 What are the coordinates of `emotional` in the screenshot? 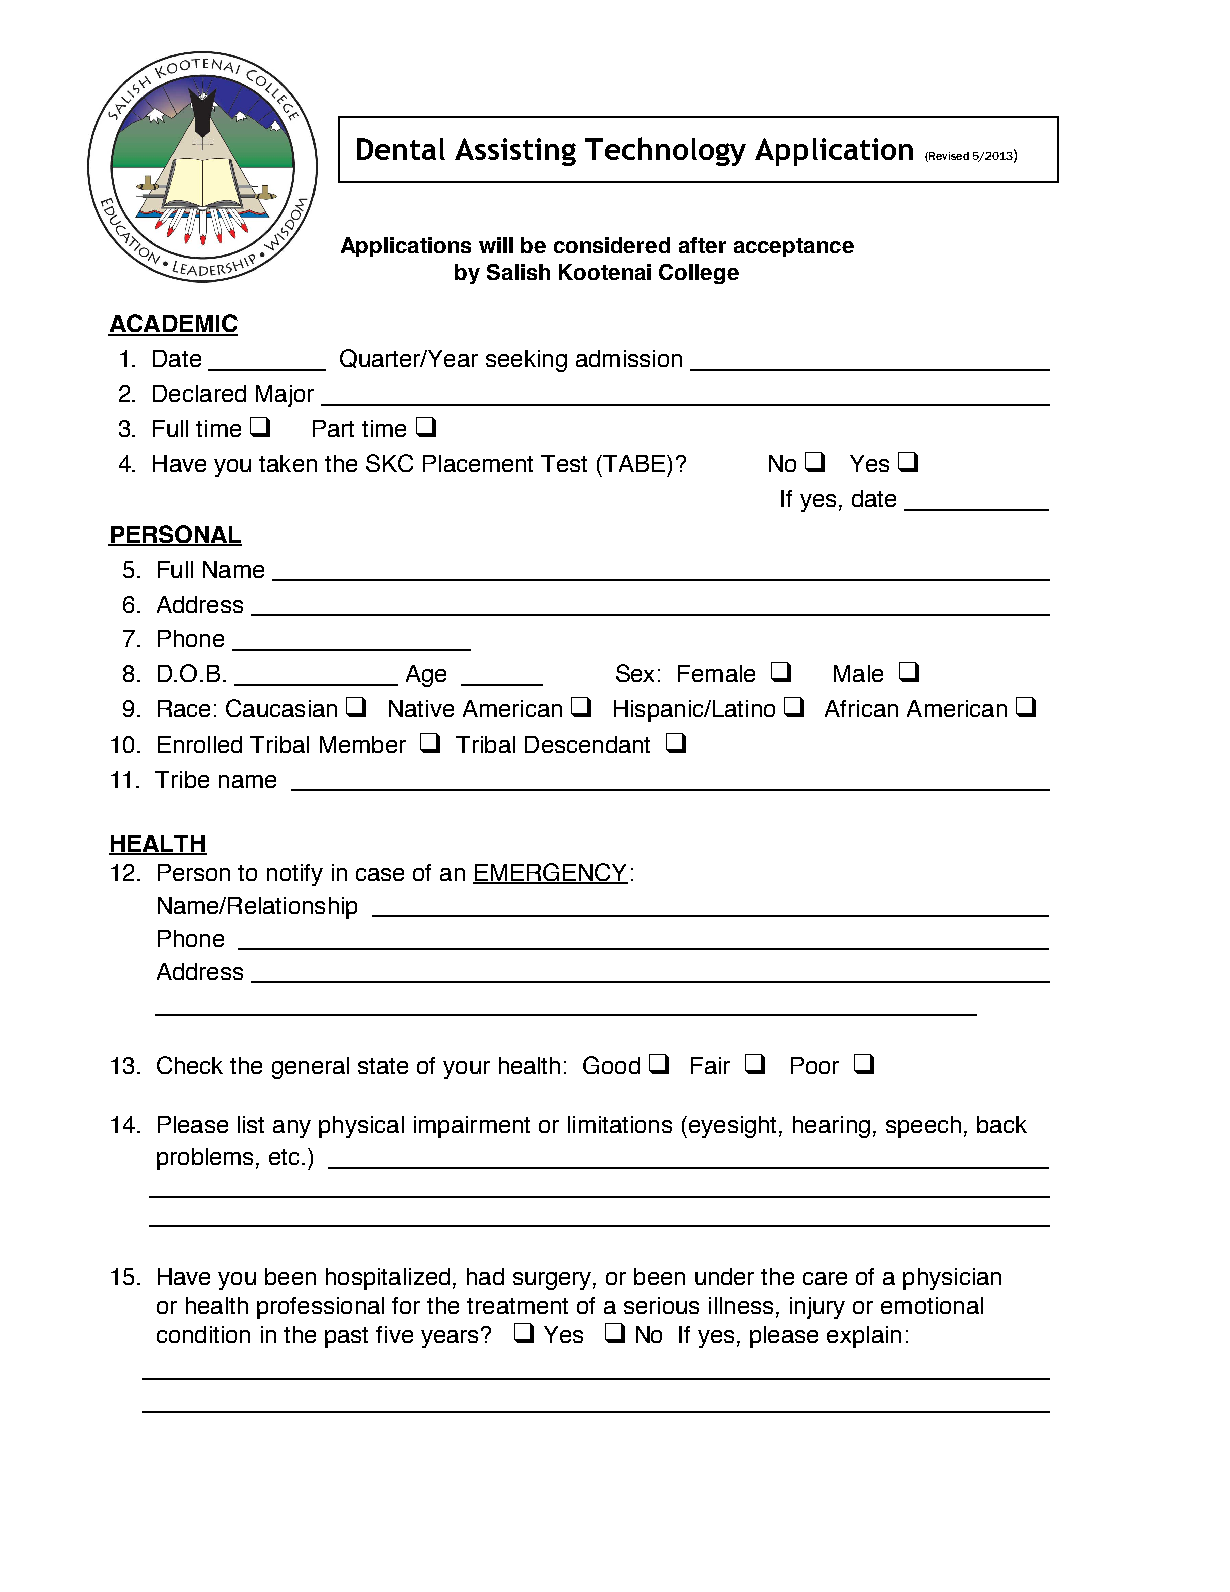 It's located at (932, 1305).
